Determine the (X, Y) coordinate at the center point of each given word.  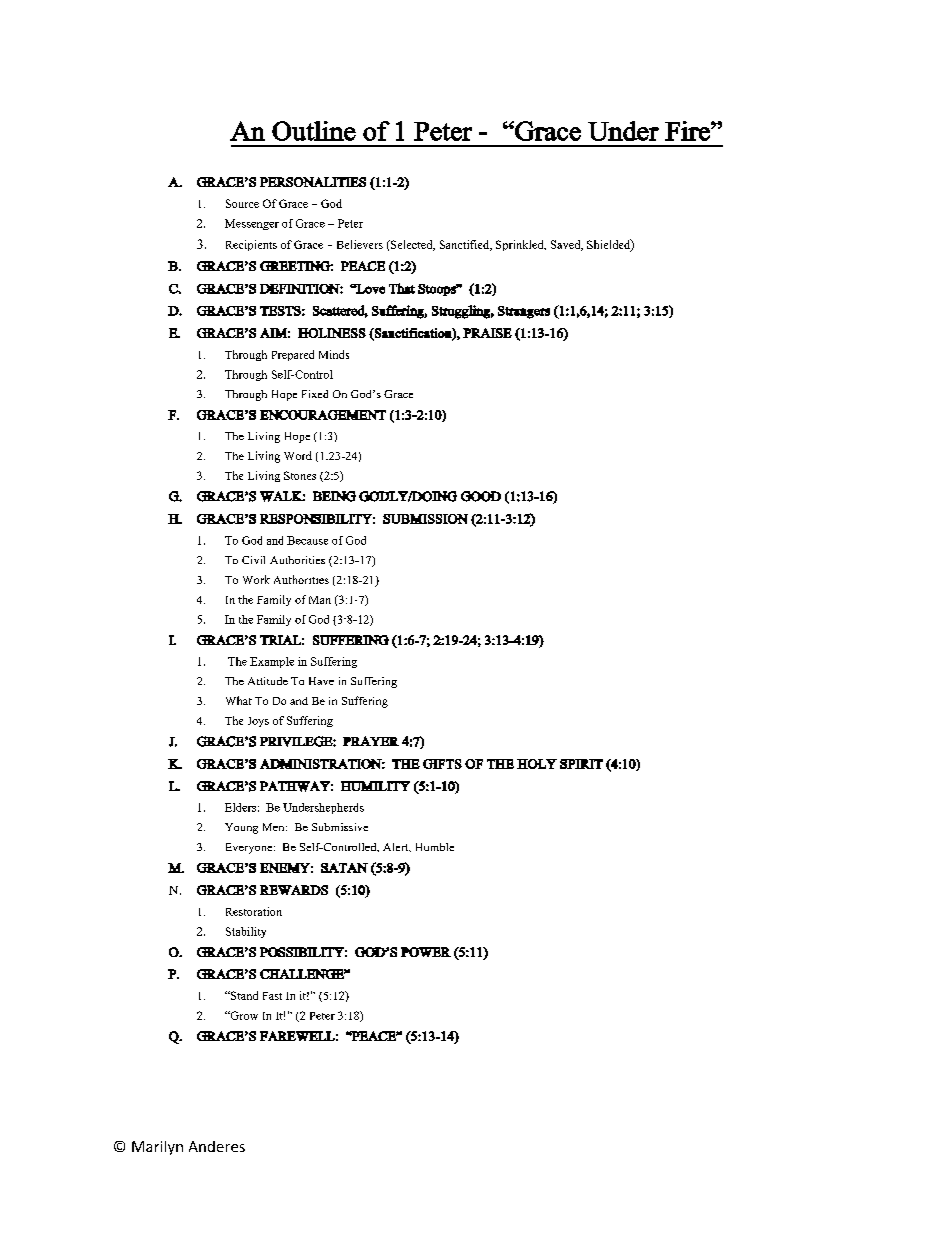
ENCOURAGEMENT (323, 415)
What (239, 700)
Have (321, 681)
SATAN (344, 868)
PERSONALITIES (313, 182)
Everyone (249, 848)
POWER (426, 952)
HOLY (537, 764)
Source (242, 203)
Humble (435, 847)
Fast (272, 996)
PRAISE (487, 333)
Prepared (293, 355)
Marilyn (157, 1148)
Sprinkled (521, 245)
